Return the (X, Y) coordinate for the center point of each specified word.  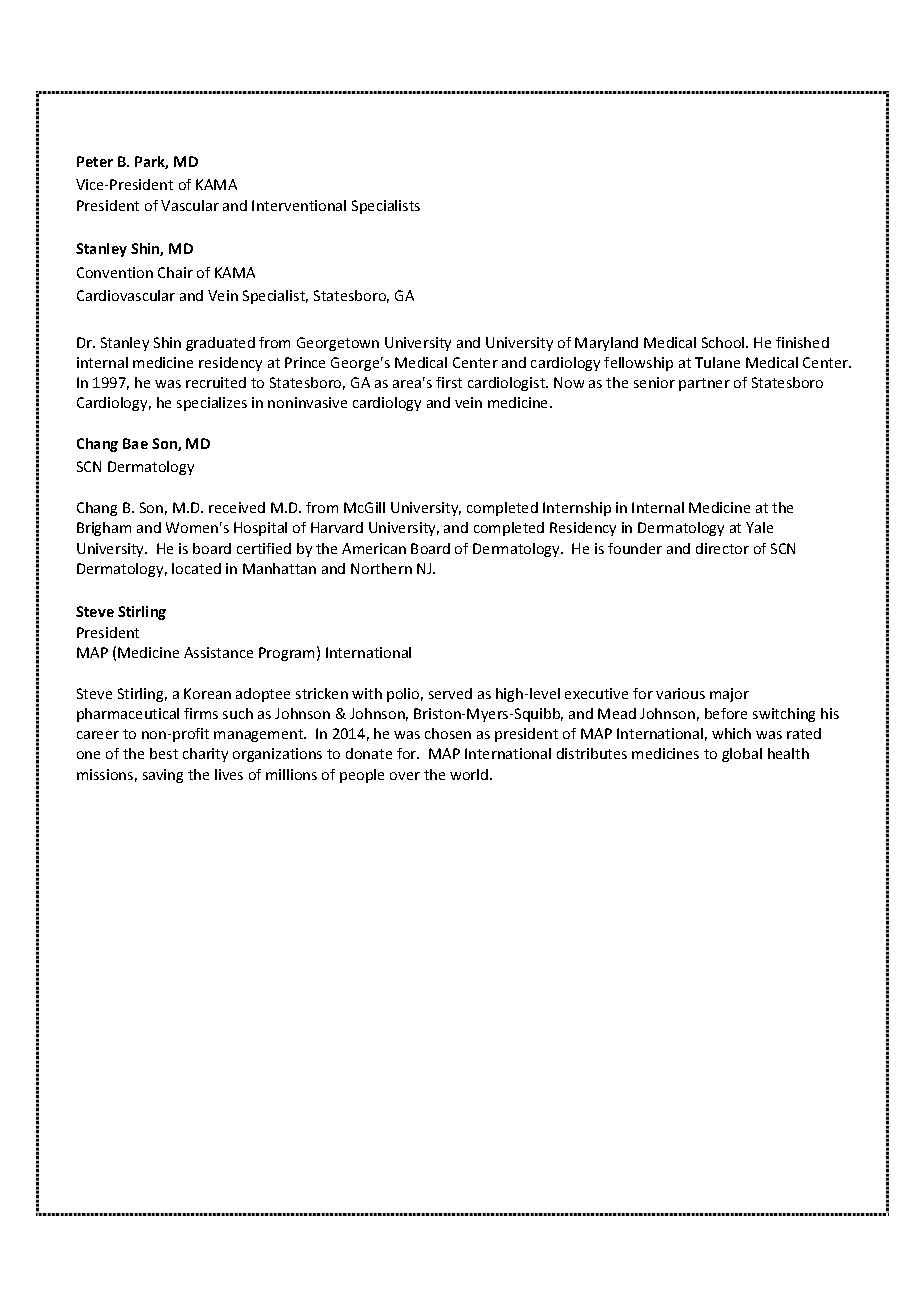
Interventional (299, 205)
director (722, 548)
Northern (381, 568)
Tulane (717, 362)
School (724, 342)
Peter (95, 161)
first (449, 382)
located (196, 568)
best (164, 753)
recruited (216, 382)
